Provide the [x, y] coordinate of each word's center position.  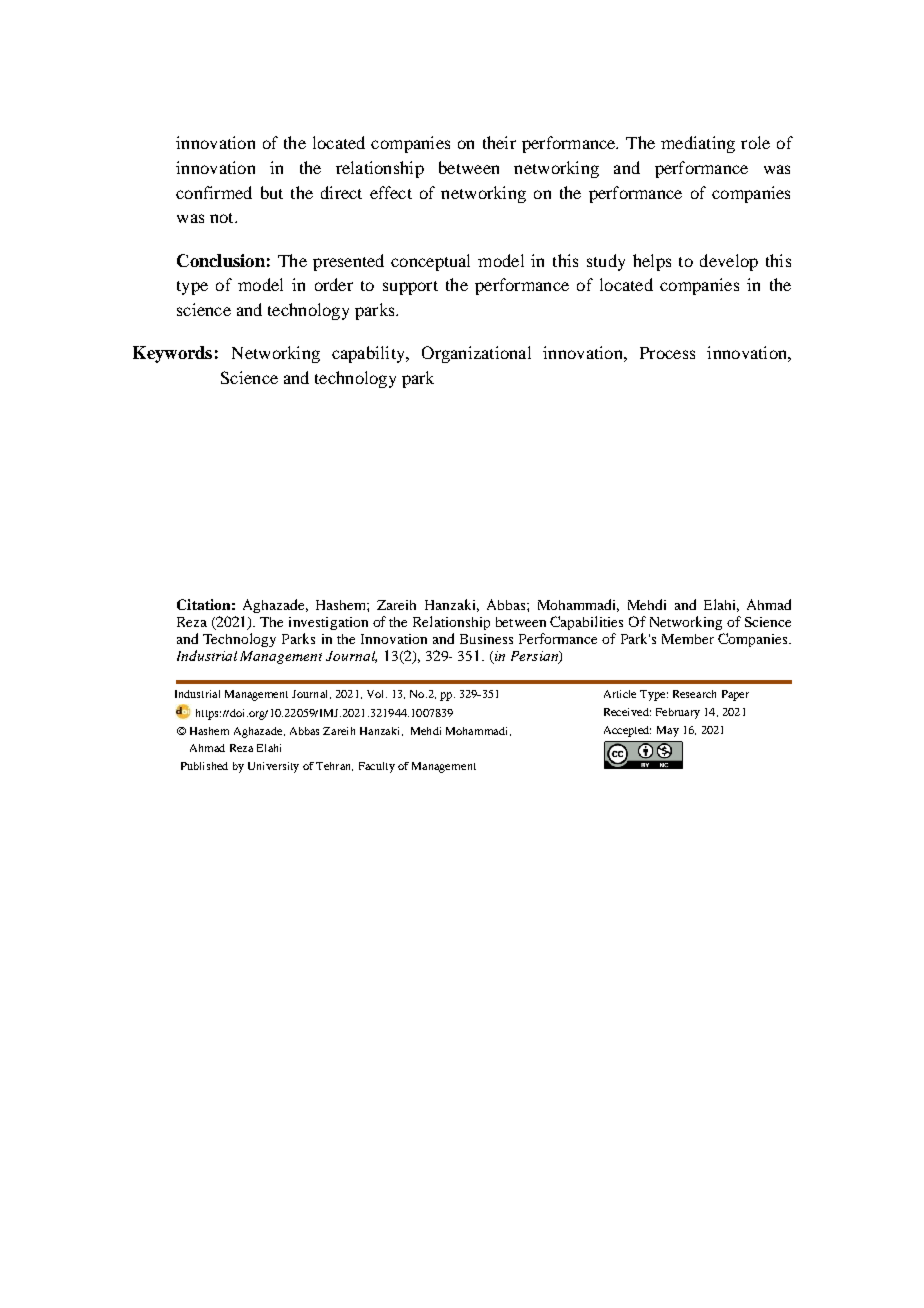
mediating [698, 144]
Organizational [476, 354]
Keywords [172, 354]
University [273, 767]
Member [688, 639]
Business [486, 639]
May [668, 731]
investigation [328, 623]
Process [667, 353]
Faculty [377, 767]
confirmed [214, 192]
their [499, 142]
